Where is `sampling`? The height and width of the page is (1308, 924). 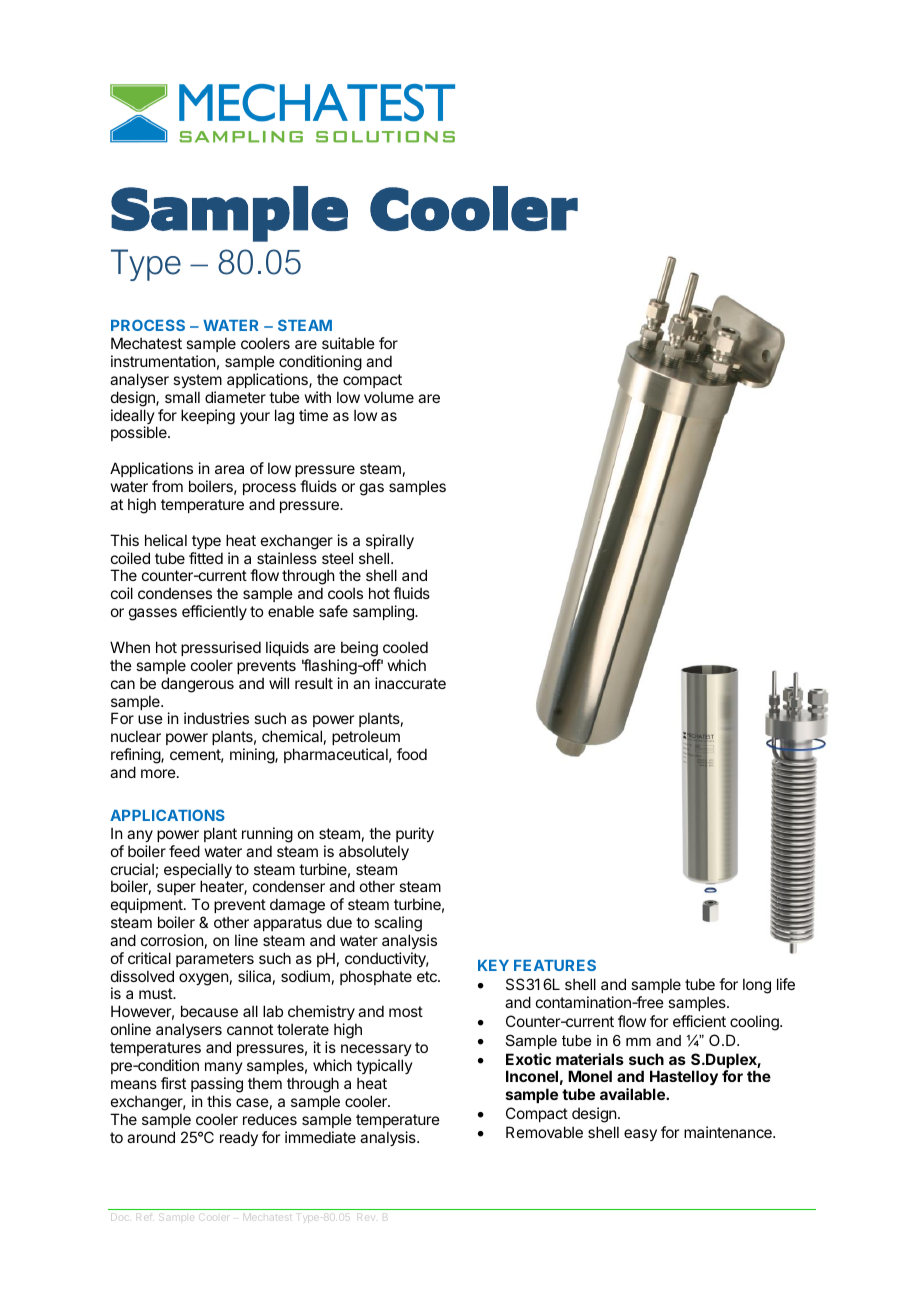
sampling is located at coordinates (384, 613).
